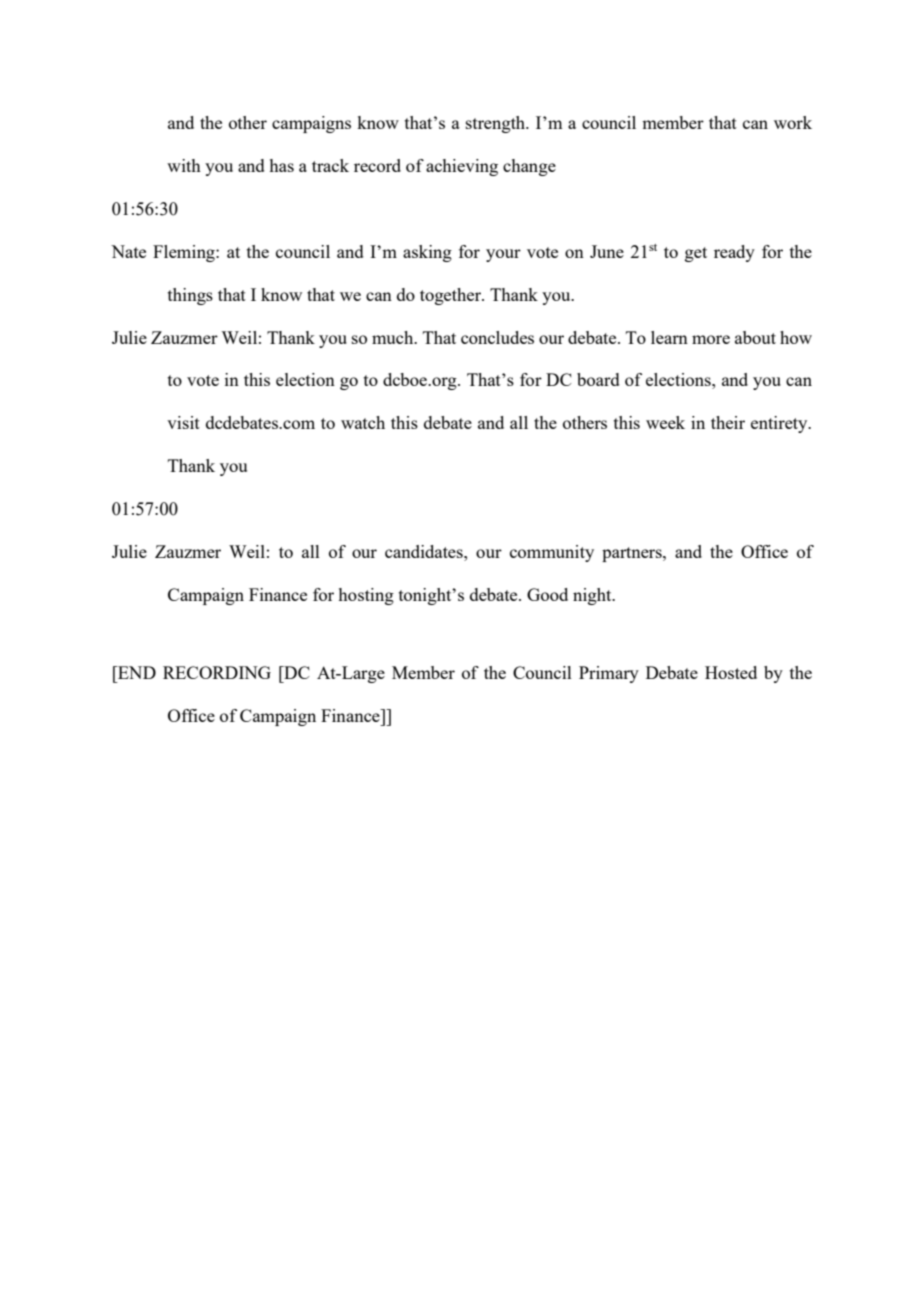 The image size is (924, 1308). Describe the element at coordinates (497, 124) in the screenshot. I see `strength` at that location.
